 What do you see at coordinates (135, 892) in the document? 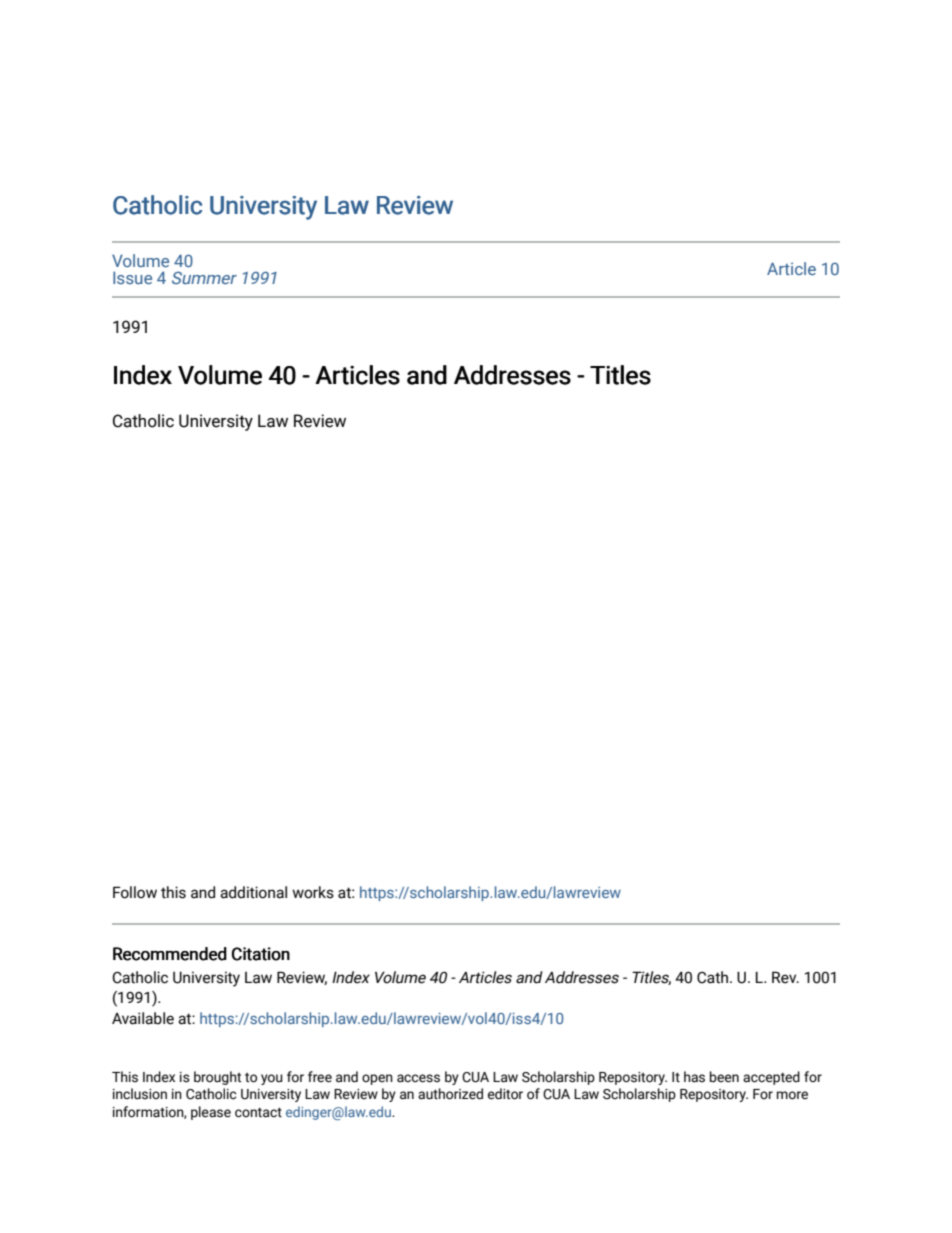
I see `Follow` at bounding box center [135, 892].
